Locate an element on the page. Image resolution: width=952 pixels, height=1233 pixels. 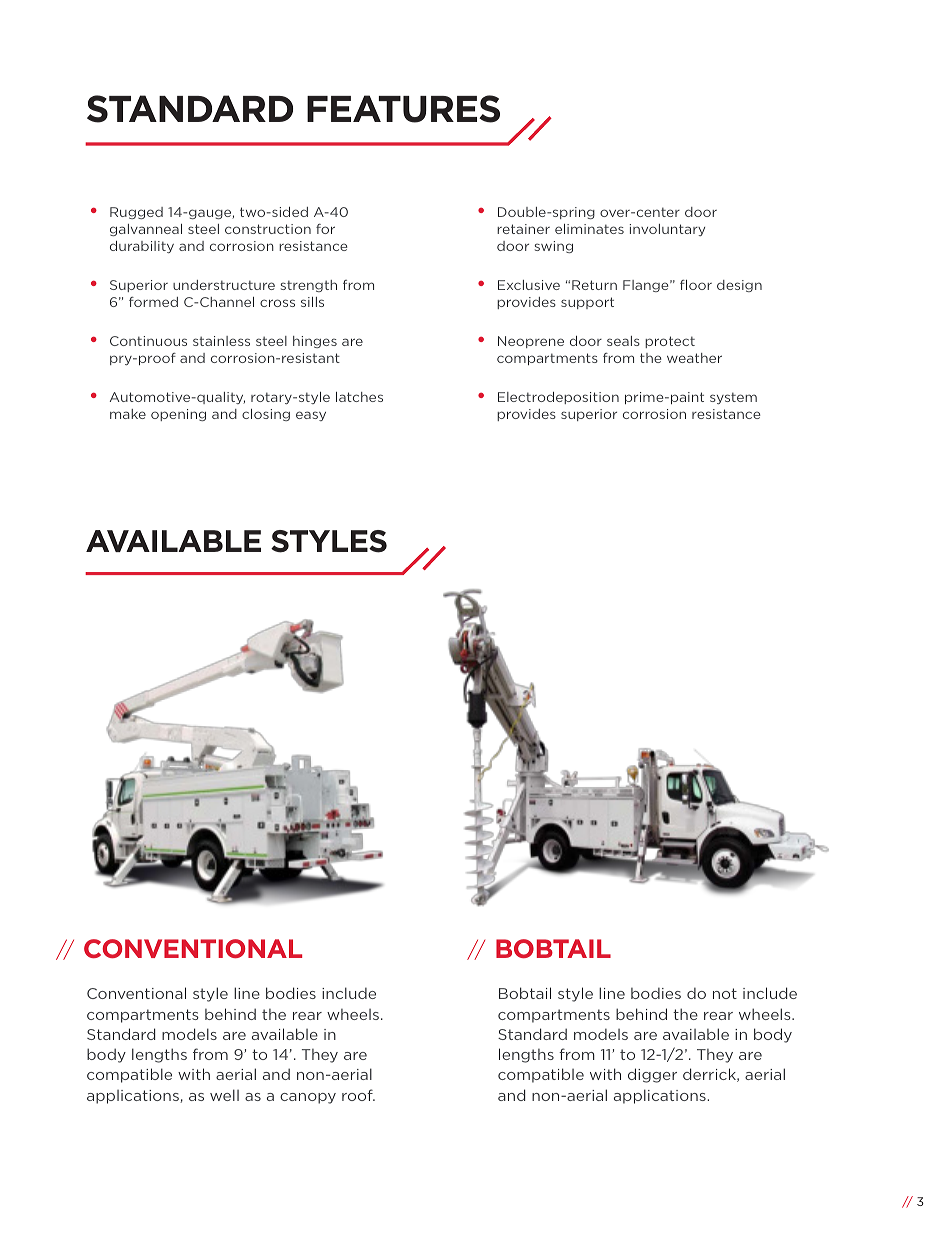
system is located at coordinates (733, 398).
